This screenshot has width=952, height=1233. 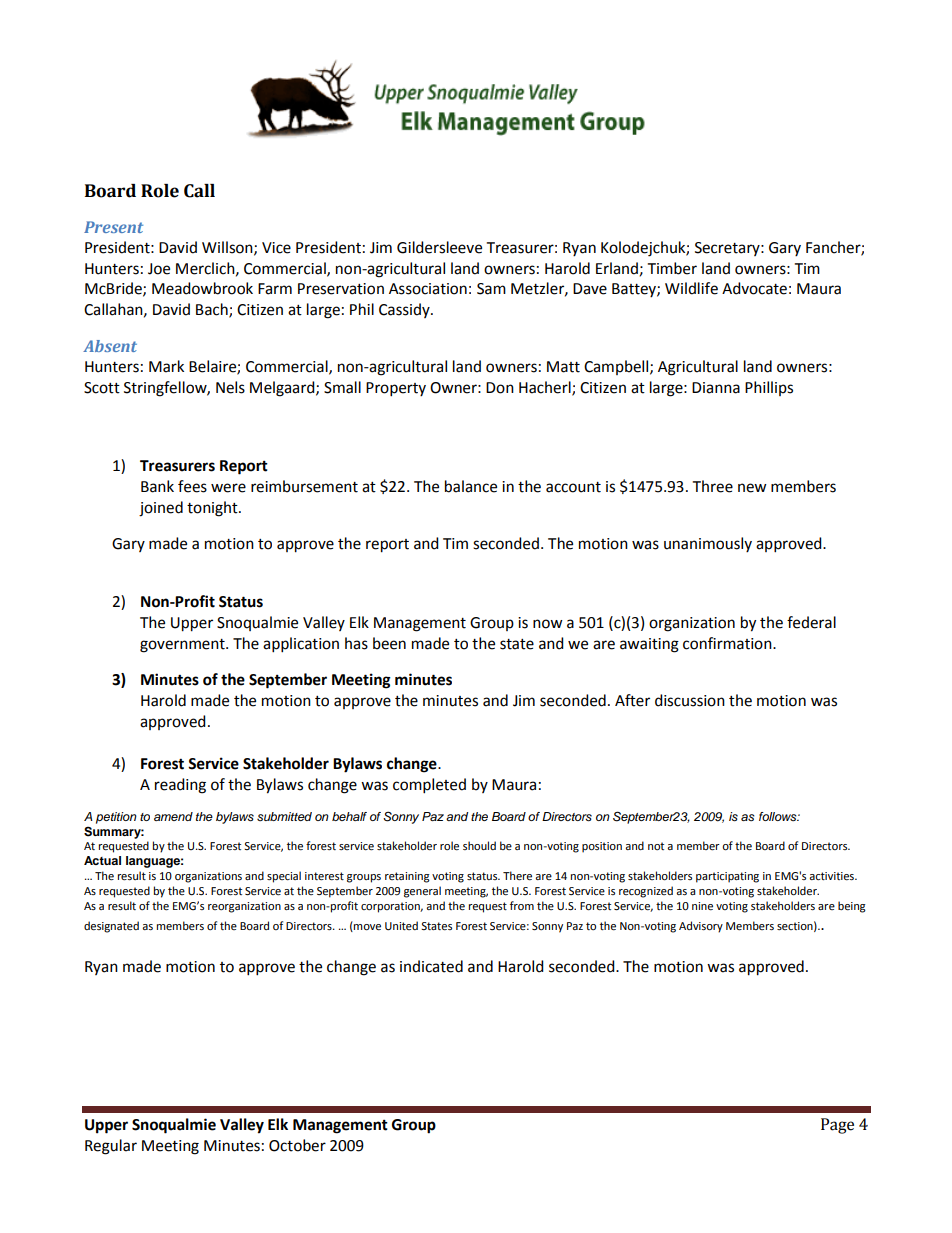 I want to click on Sam, so click(x=491, y=289).
